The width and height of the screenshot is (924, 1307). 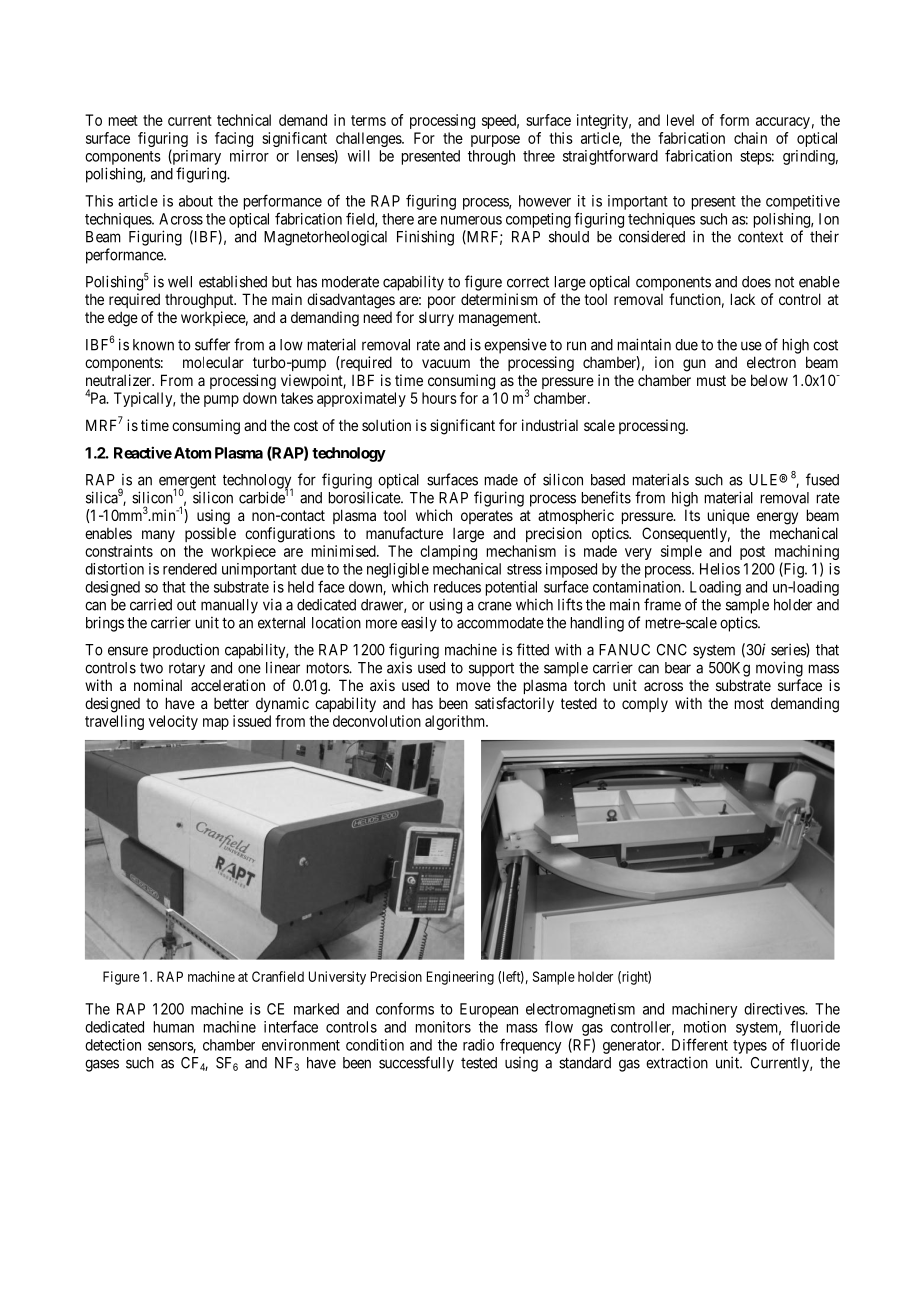 I want to click on human, so click(x=174, y=1027).
